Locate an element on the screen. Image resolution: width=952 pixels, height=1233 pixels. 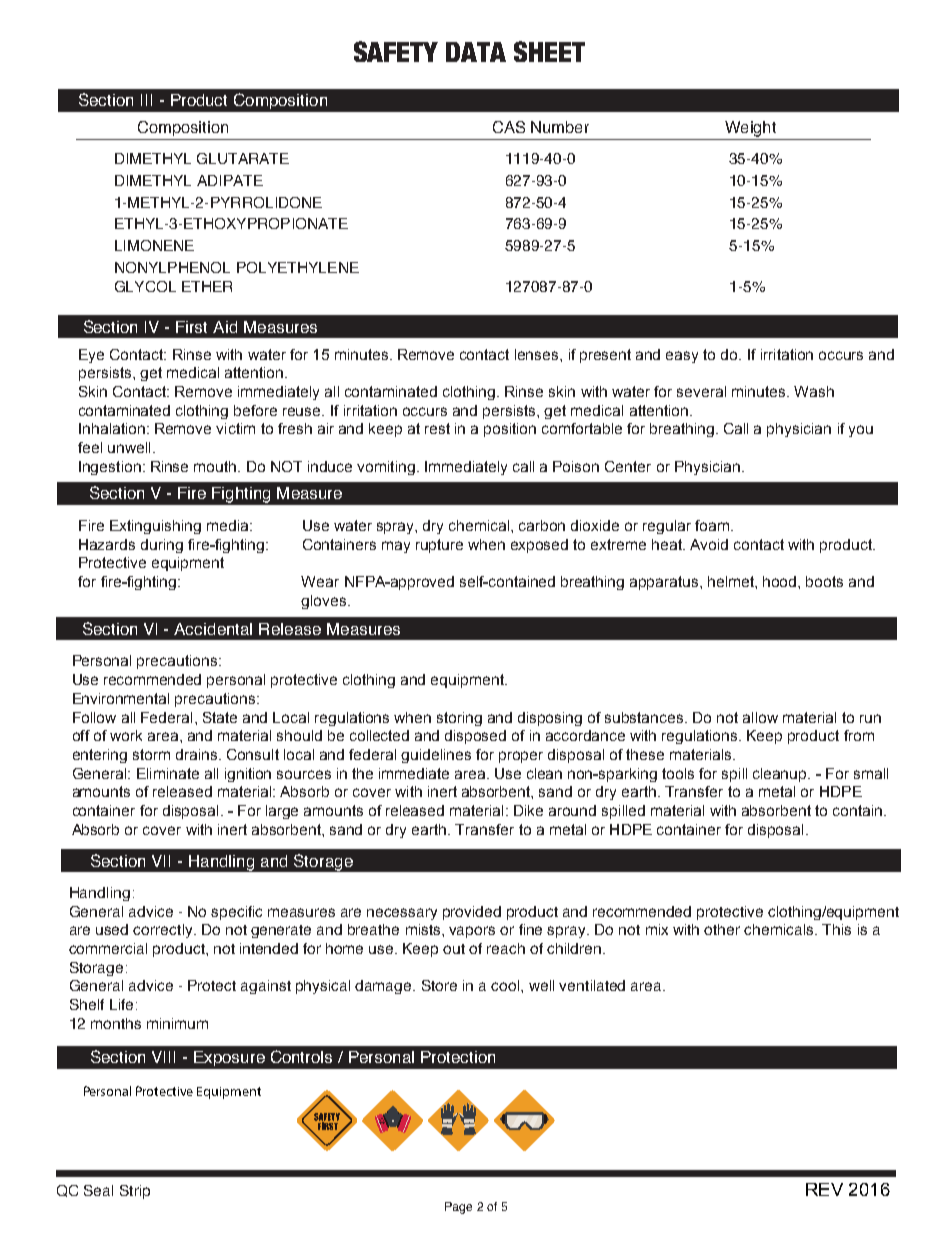
allow is located at coordinates (760, 717).
